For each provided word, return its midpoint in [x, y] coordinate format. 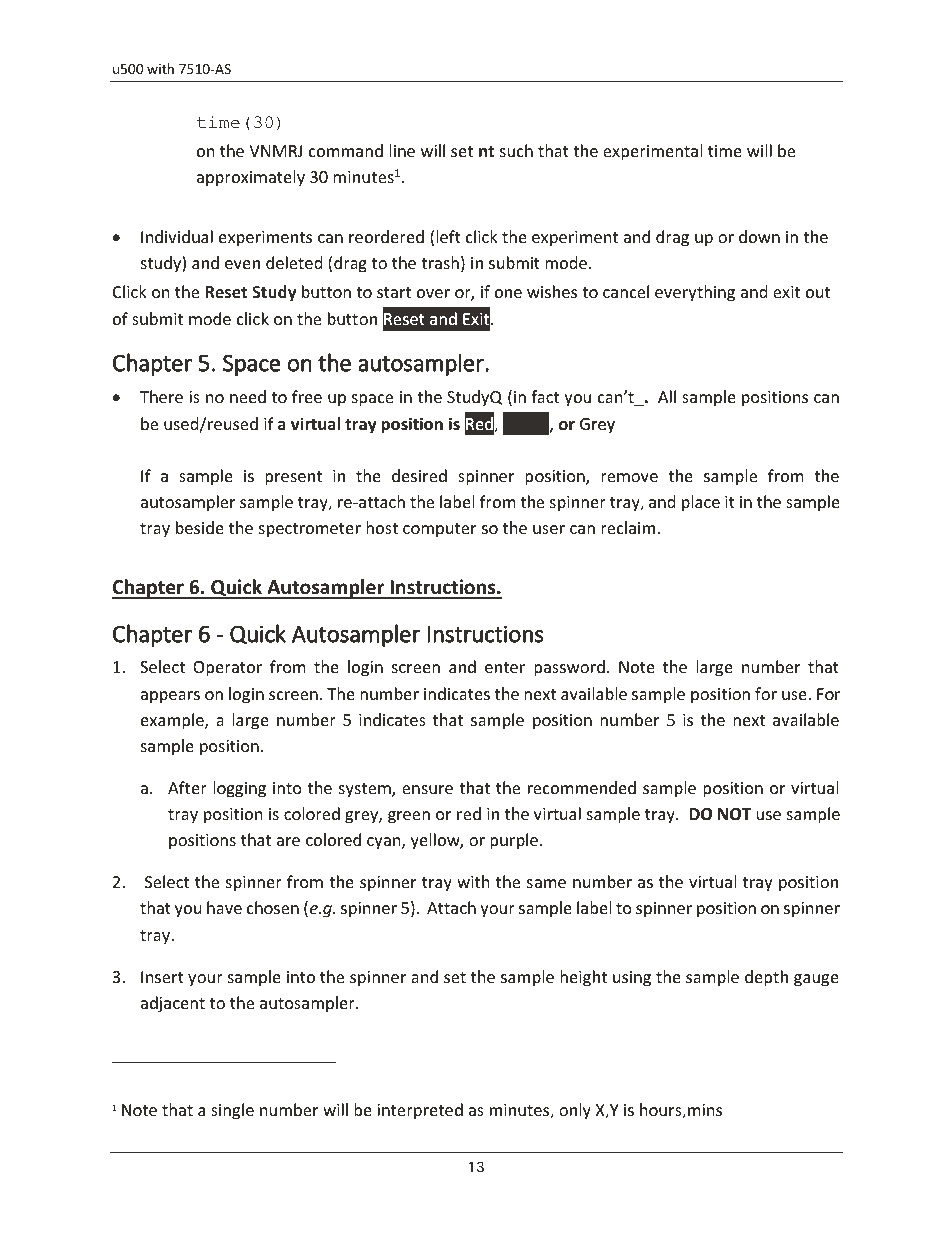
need [248, 396]
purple [514, 841]
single [232, 1111]
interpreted [420, 1111]
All [667, 396]
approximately [251, 178]
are [288, 841]
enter [505, 667]
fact [545, 396]
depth [766, 978]
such [516, 150]
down [759, 236]
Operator [227, 669]
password [569, 668]
